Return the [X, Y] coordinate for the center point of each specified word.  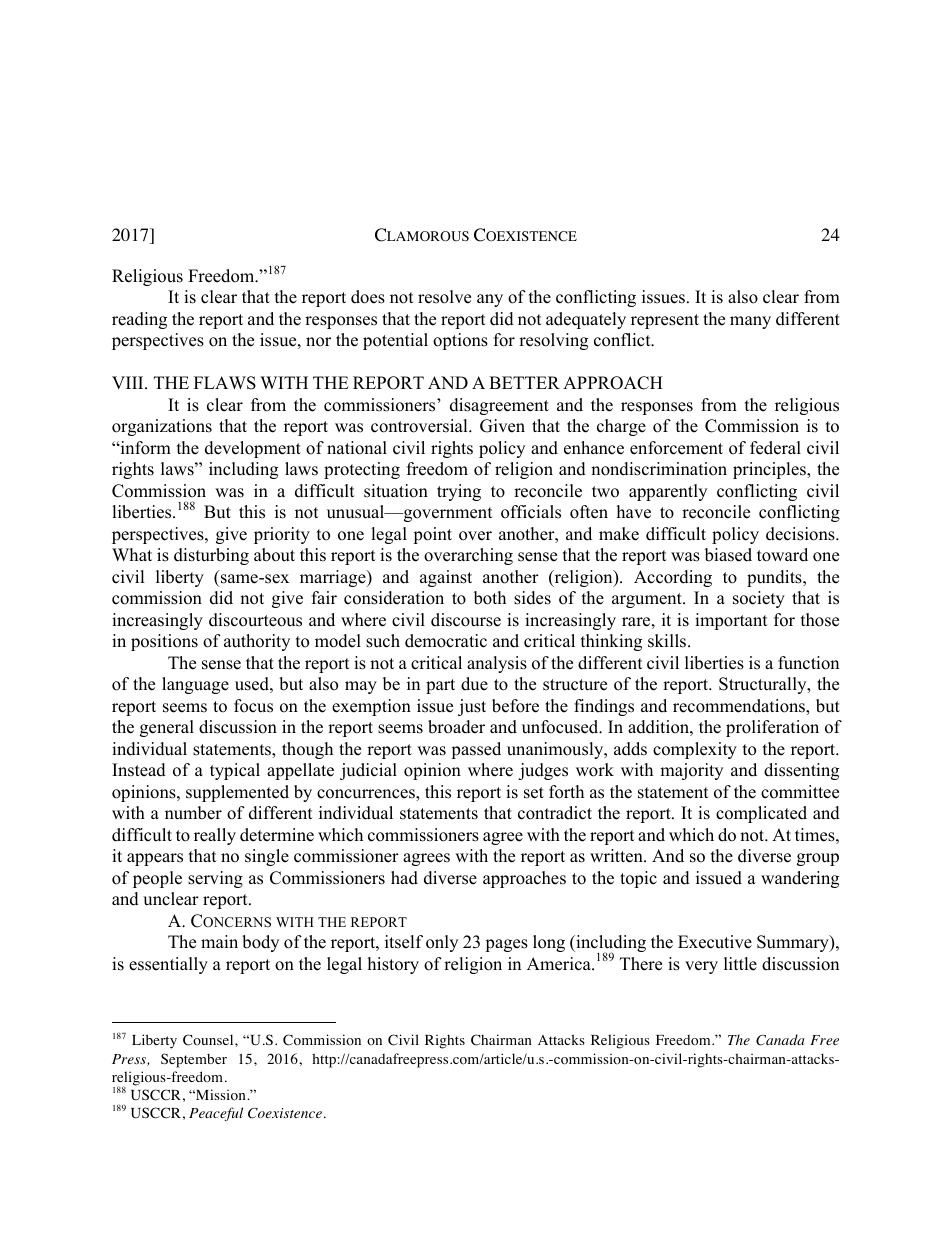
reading [139, 320]
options [460, 341]
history [393, 965]
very [701, 967]
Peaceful [216, 1114]
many [750, 322]
